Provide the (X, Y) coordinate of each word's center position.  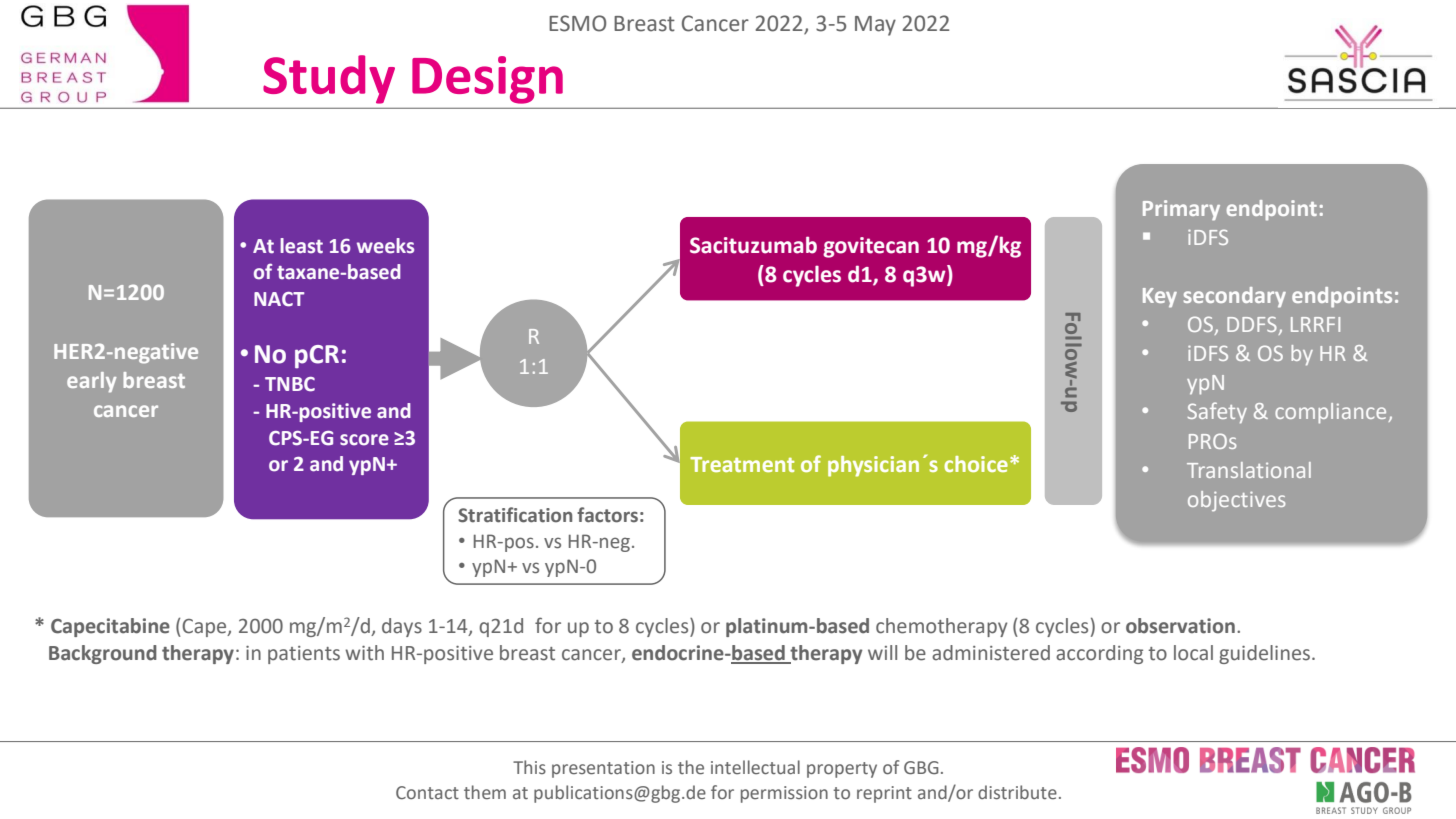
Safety (1217, 413)
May (875, 26)
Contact (427, 793)
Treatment (742, 464)
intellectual (755, 767)
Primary (1181, 210)
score (364, 440)
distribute (1017, 792)
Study (329, 79)
